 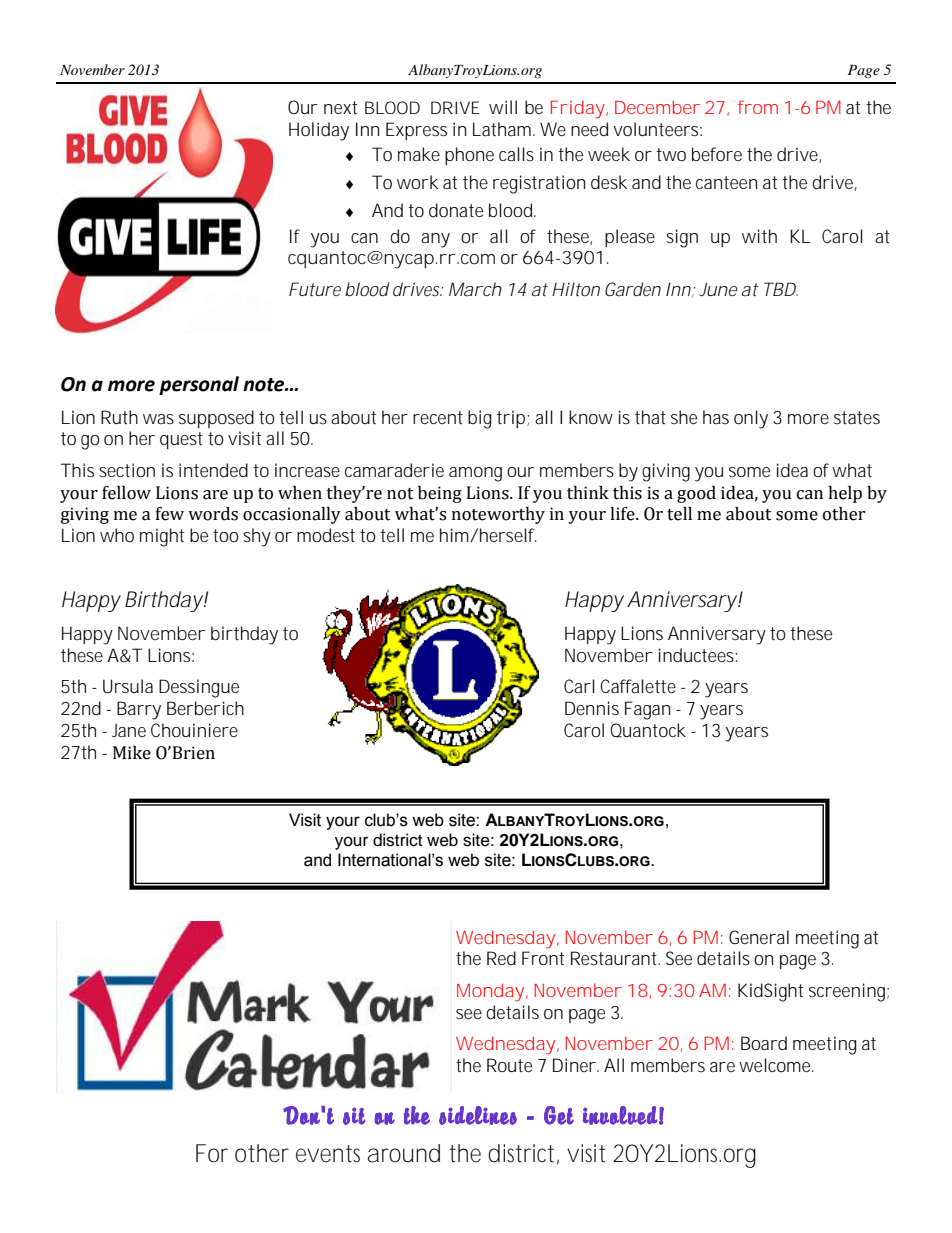 What do you see at coordinates (509, 1065) in the screenshot?
I see `Route` at bounding box center [509, 1065].
